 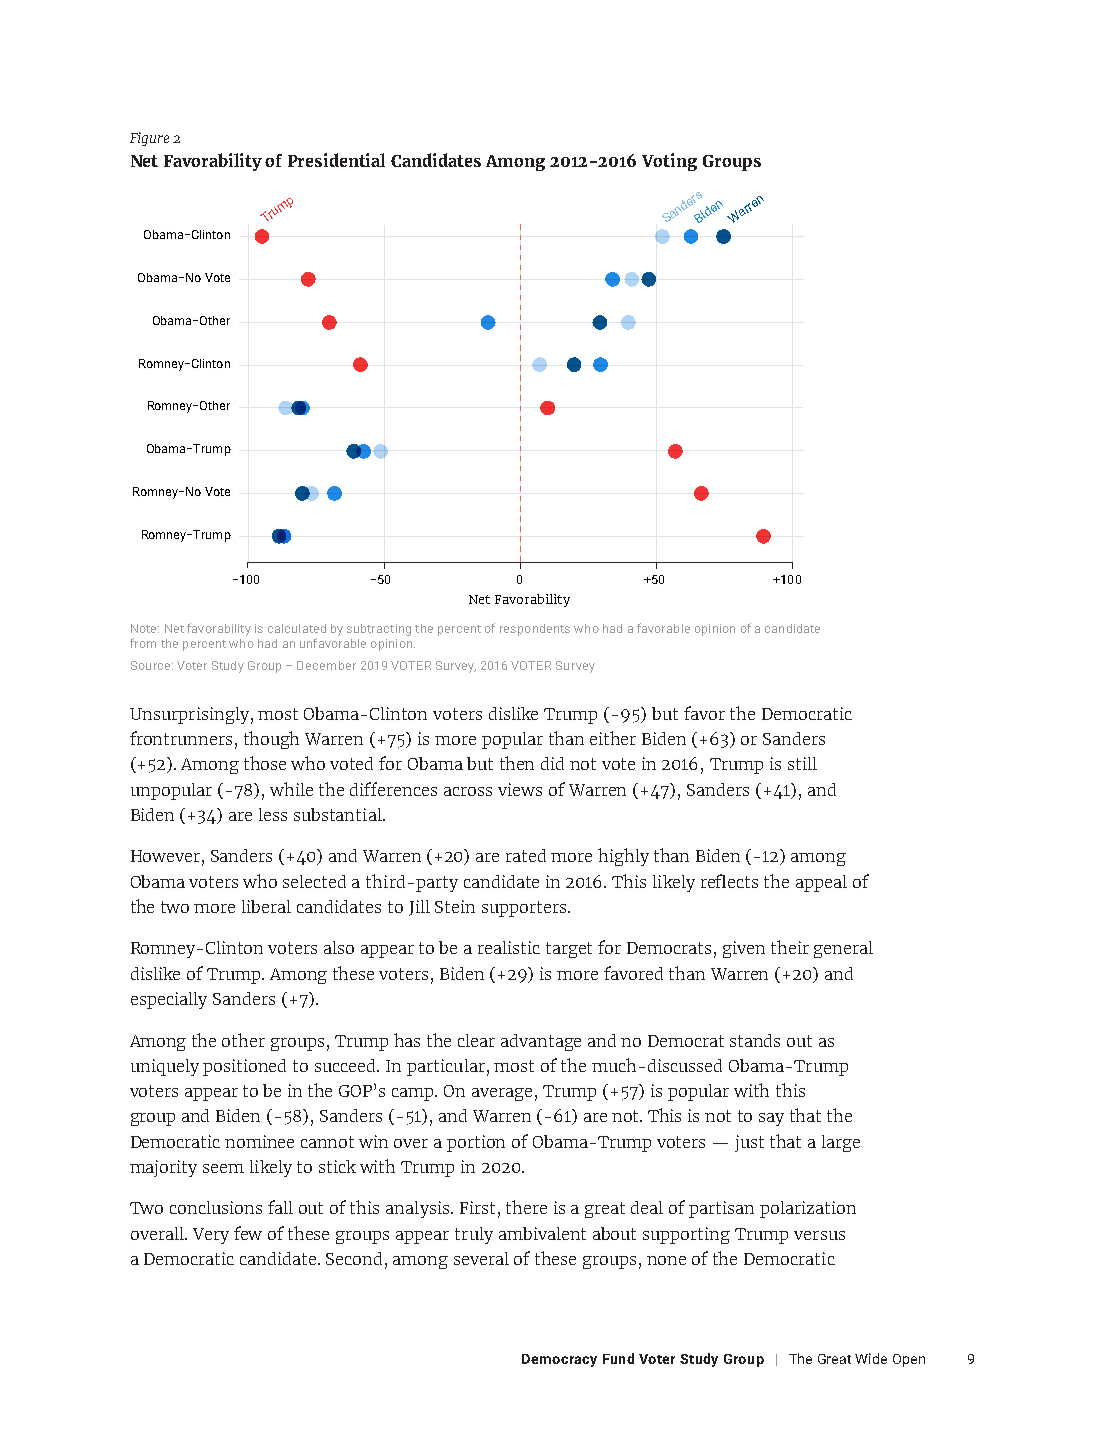 I want to click on Wide, so click(x=871, y=1358).
